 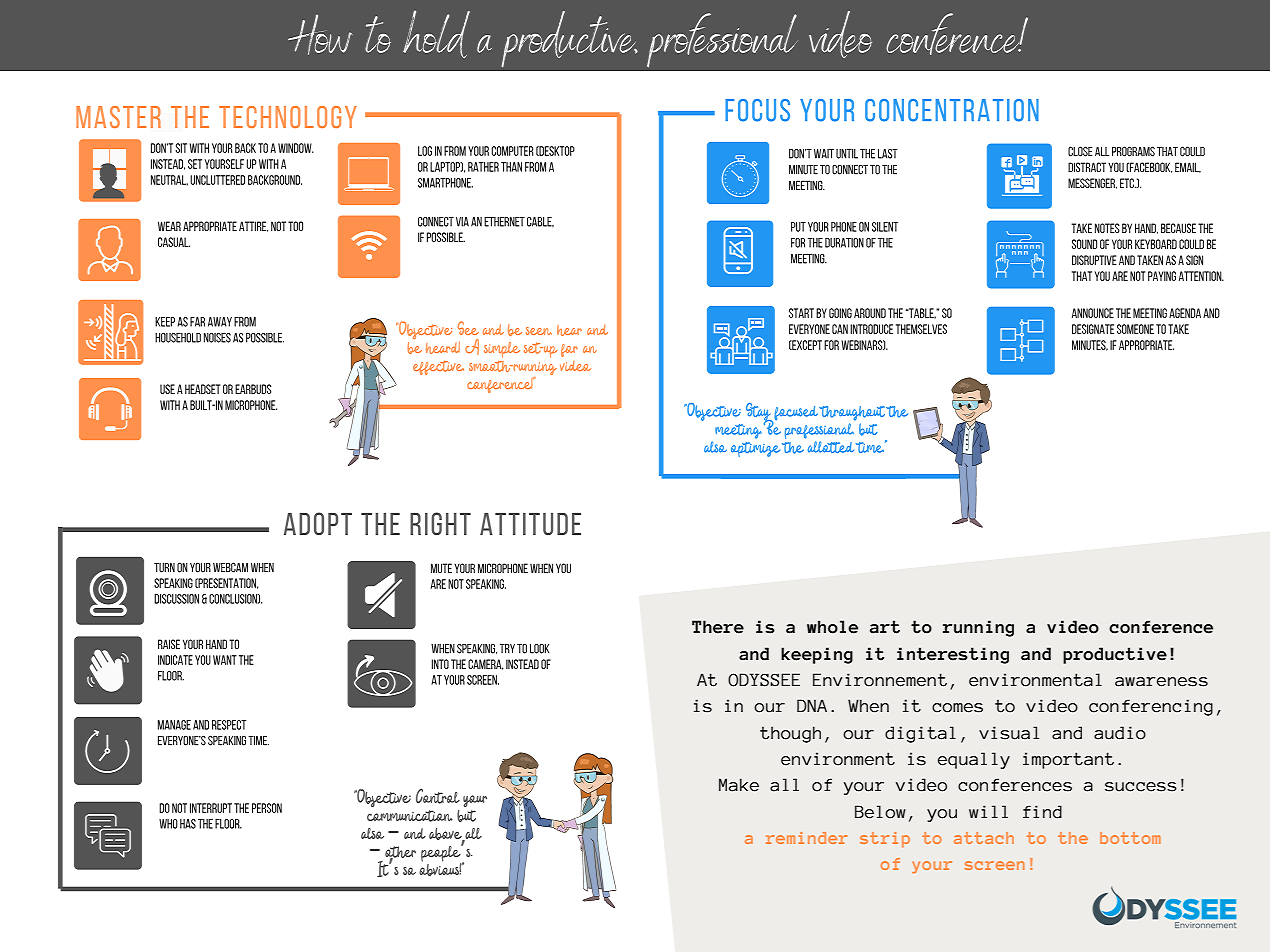 What do you see at coordinates (1080, 151) in the screenshot?
I see `CLOSE` at bounding box center [1080, 151].
